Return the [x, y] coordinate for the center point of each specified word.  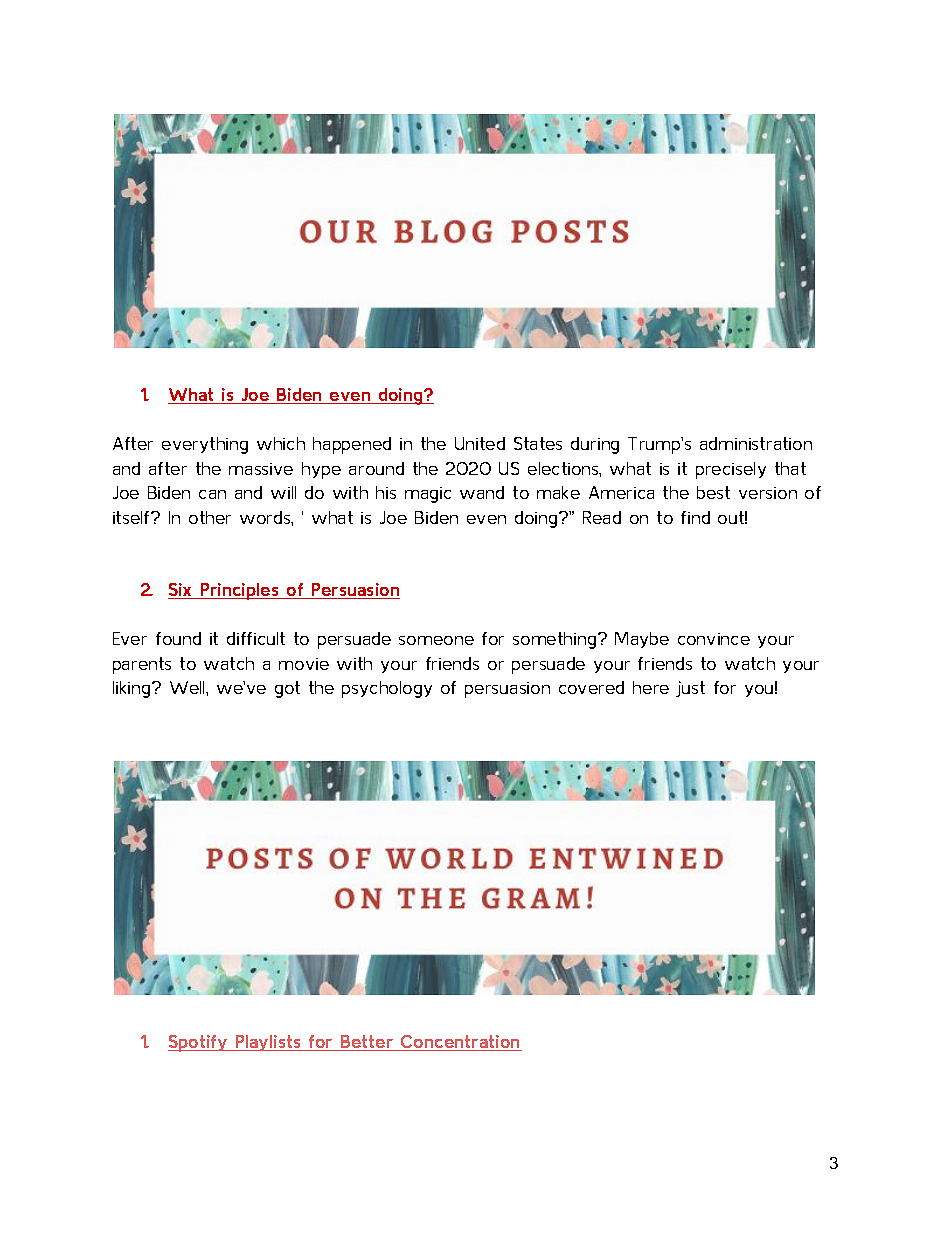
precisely [731, 470]
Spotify [199, 1043]
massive [261, 469]
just [690, 689]
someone [436, 640]
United [480, 443]
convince [714, 639]
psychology [387, 689]
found [178, 638]
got [287, 689]
